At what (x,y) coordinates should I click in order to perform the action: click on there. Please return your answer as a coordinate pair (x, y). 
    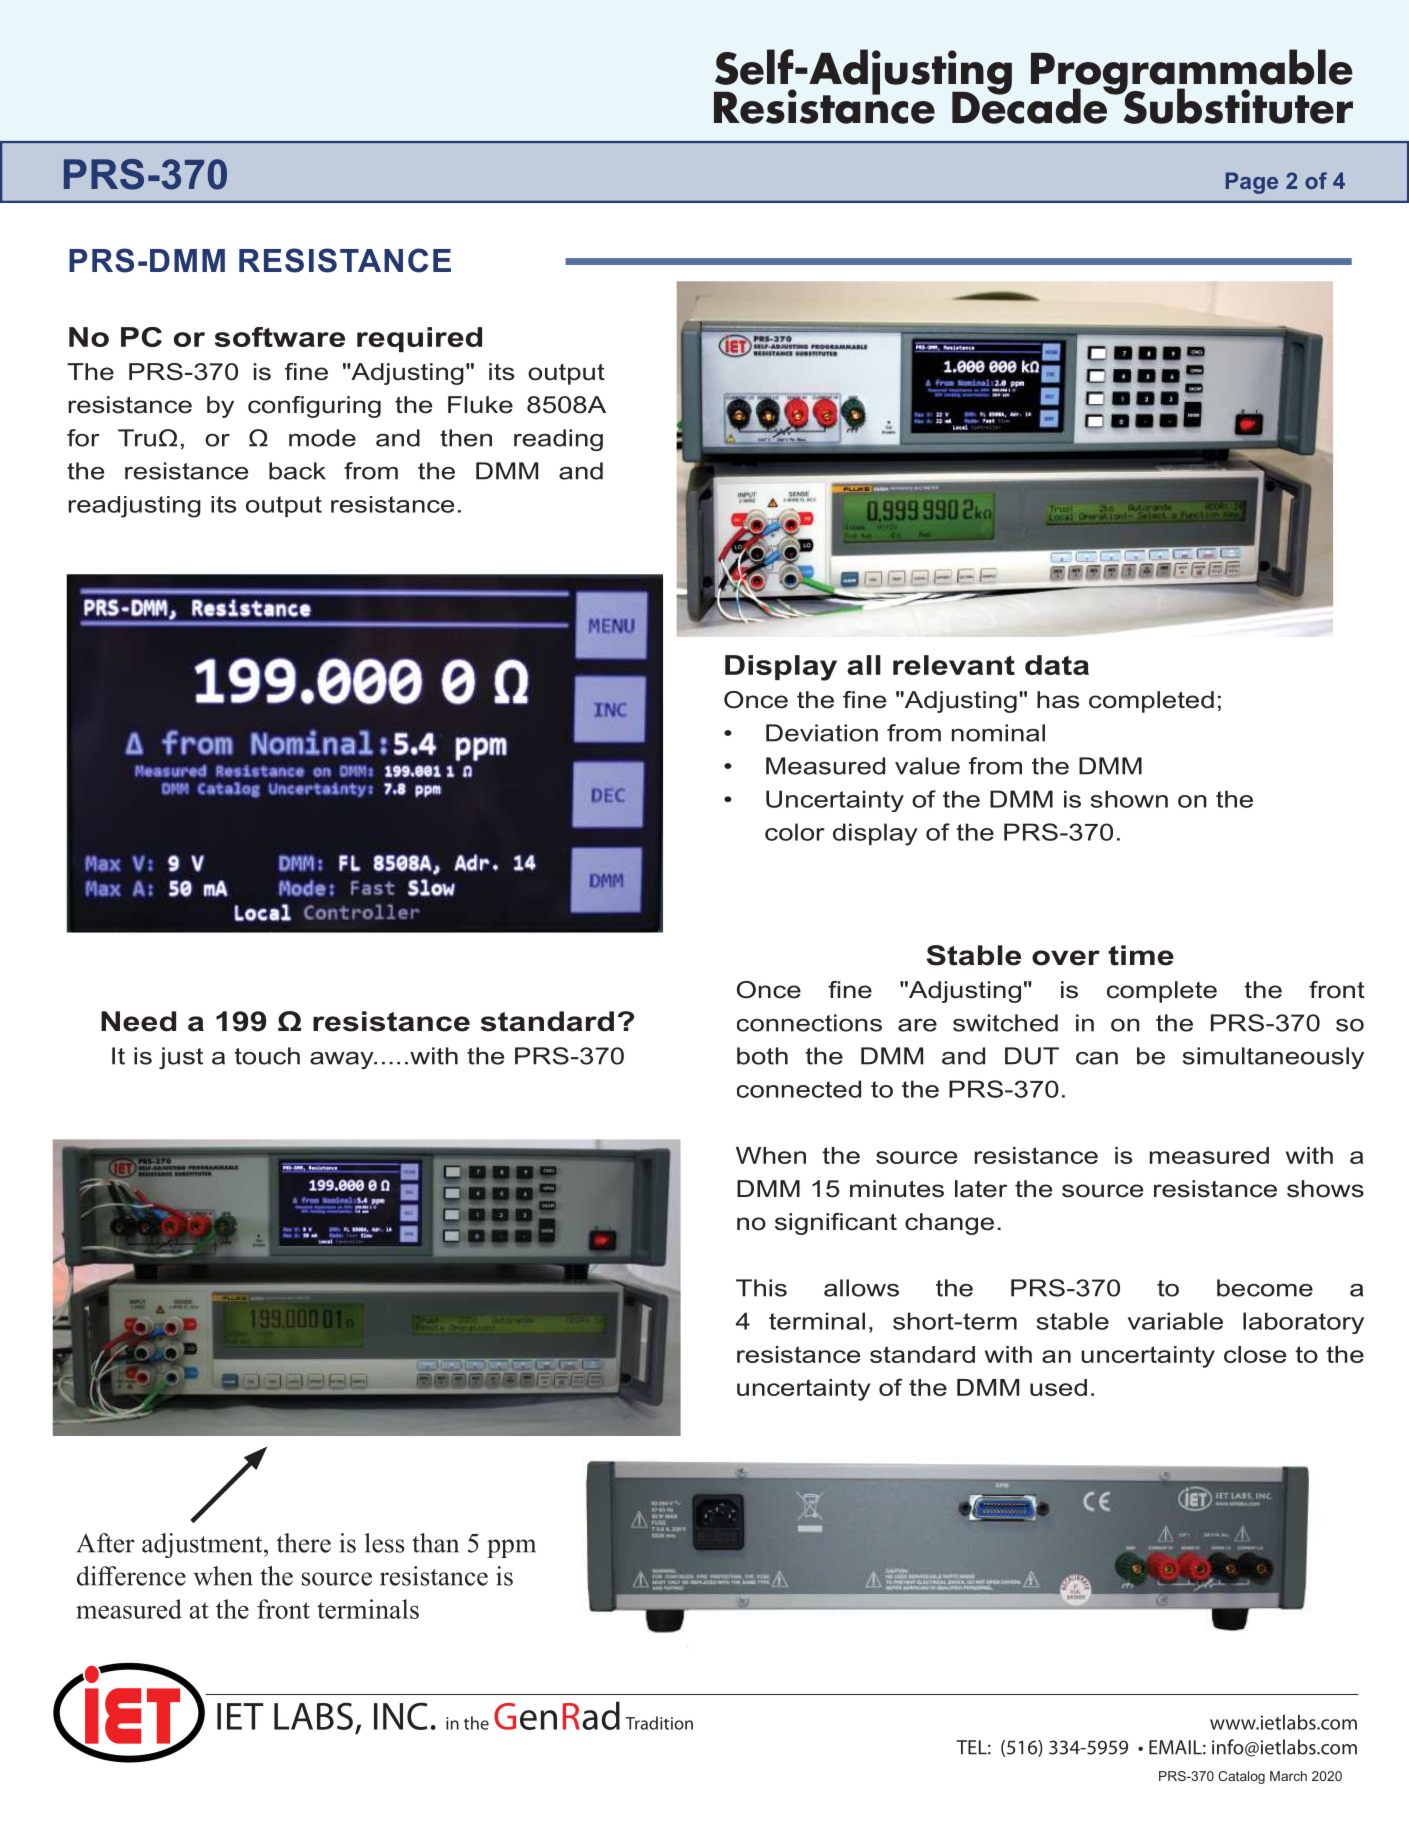
    Looking at the image, I should click on (303, 1543).
